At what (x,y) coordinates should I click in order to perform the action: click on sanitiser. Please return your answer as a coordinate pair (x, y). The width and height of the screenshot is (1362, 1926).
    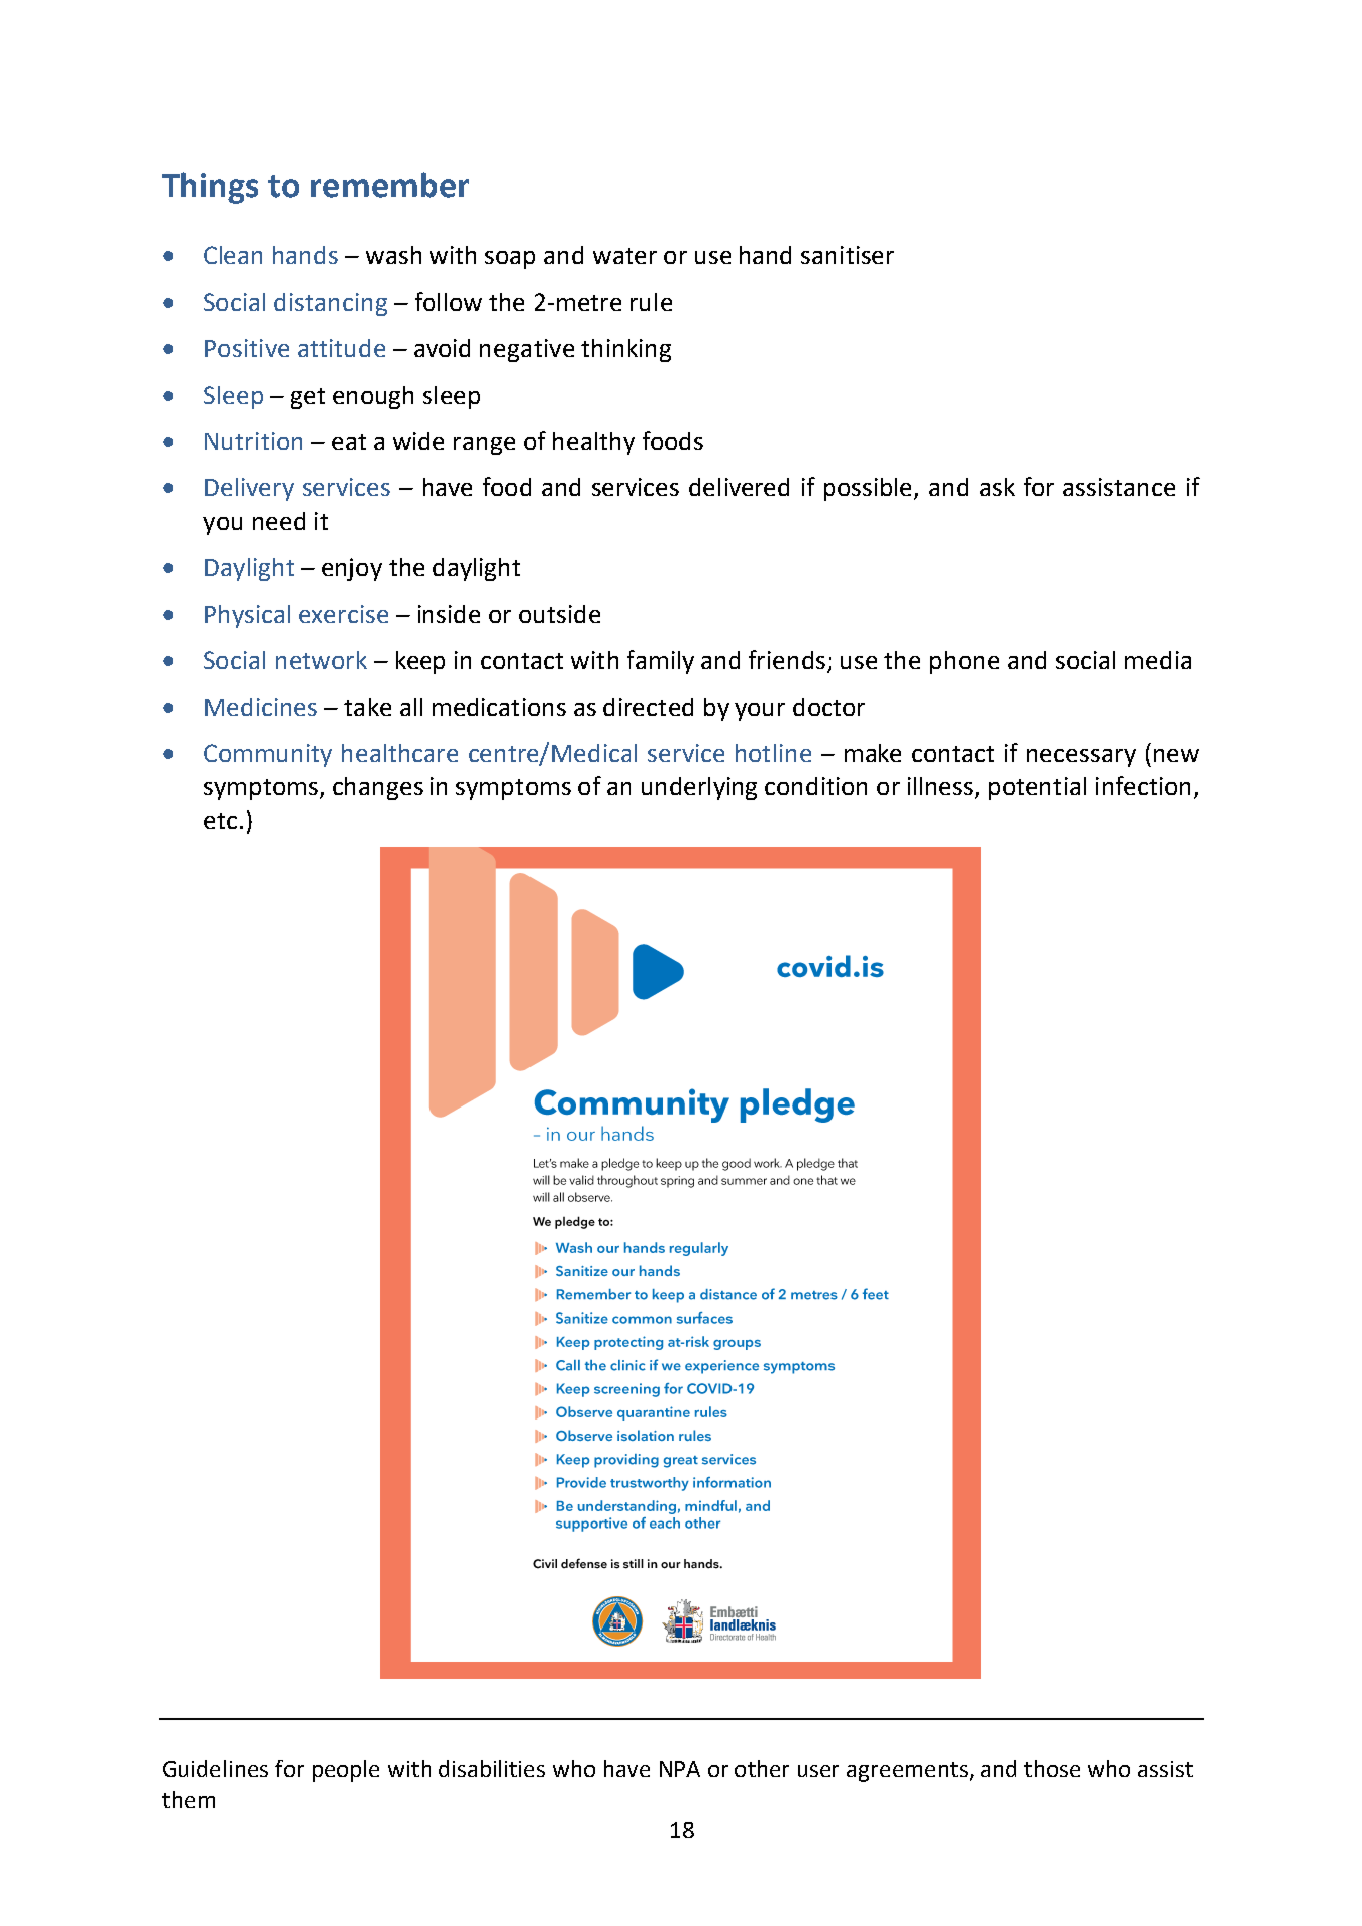
    Looking at the image, I should click on (847, 255).
